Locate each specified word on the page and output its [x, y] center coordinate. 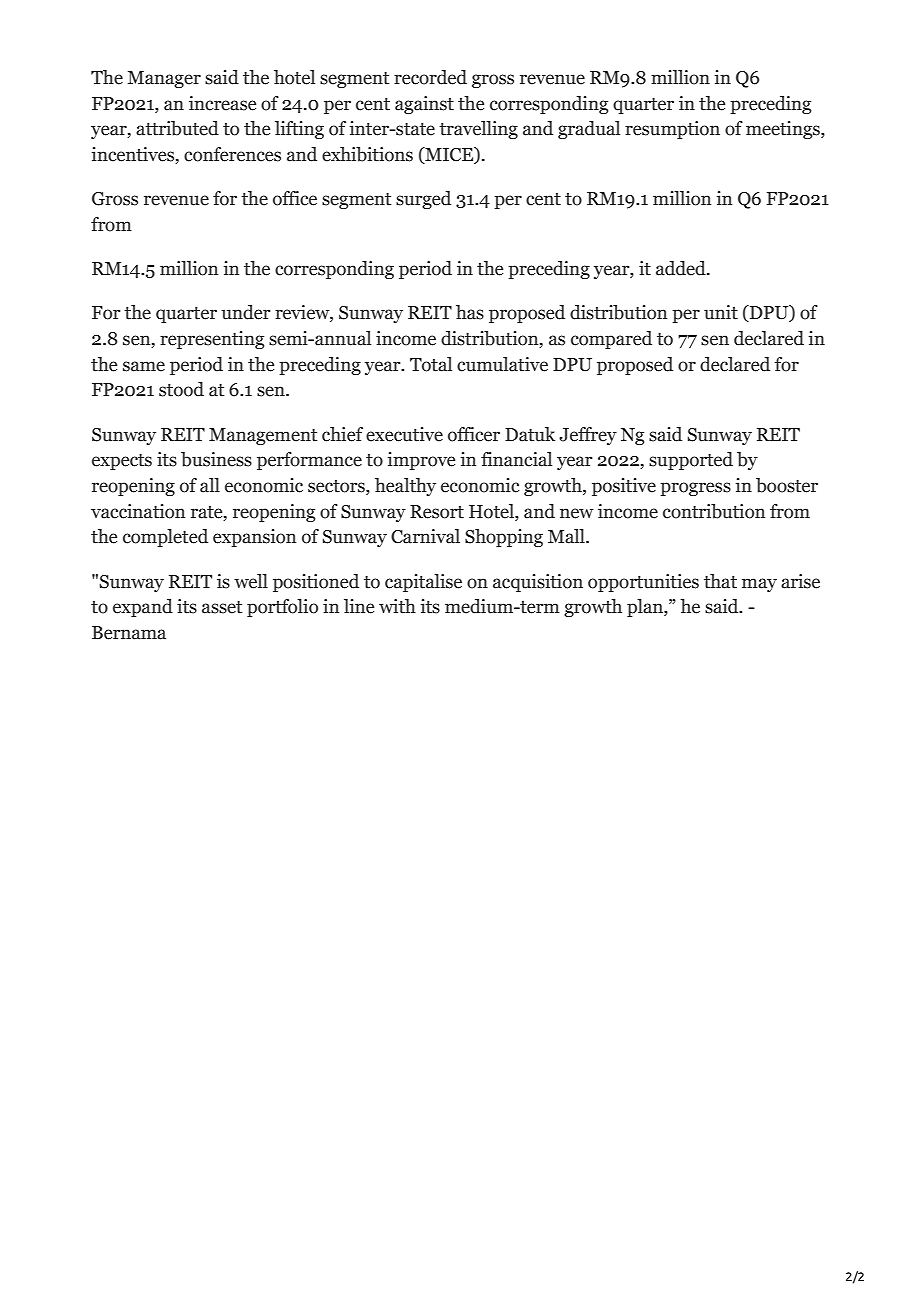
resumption [672, 130]
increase [222, 103]
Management [263, 436]
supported [691, 461]
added [682, 268]
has [470, 312]
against [424, 105]
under [246, 312]
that [720, 581]
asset [222, 607]
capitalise [423, 583]
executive [404, 434]
